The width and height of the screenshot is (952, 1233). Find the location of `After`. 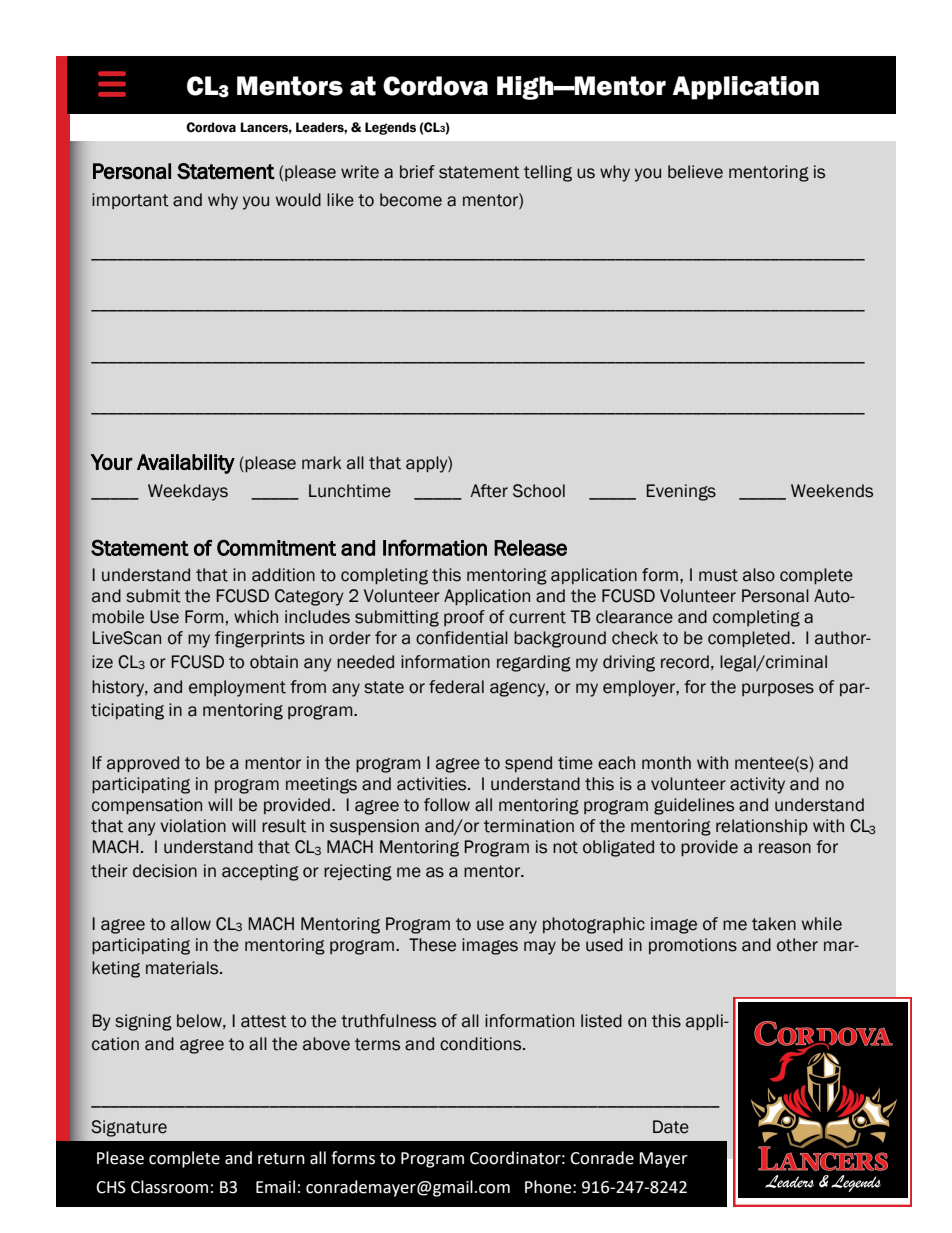

After is located at coordinates (489, 491).
